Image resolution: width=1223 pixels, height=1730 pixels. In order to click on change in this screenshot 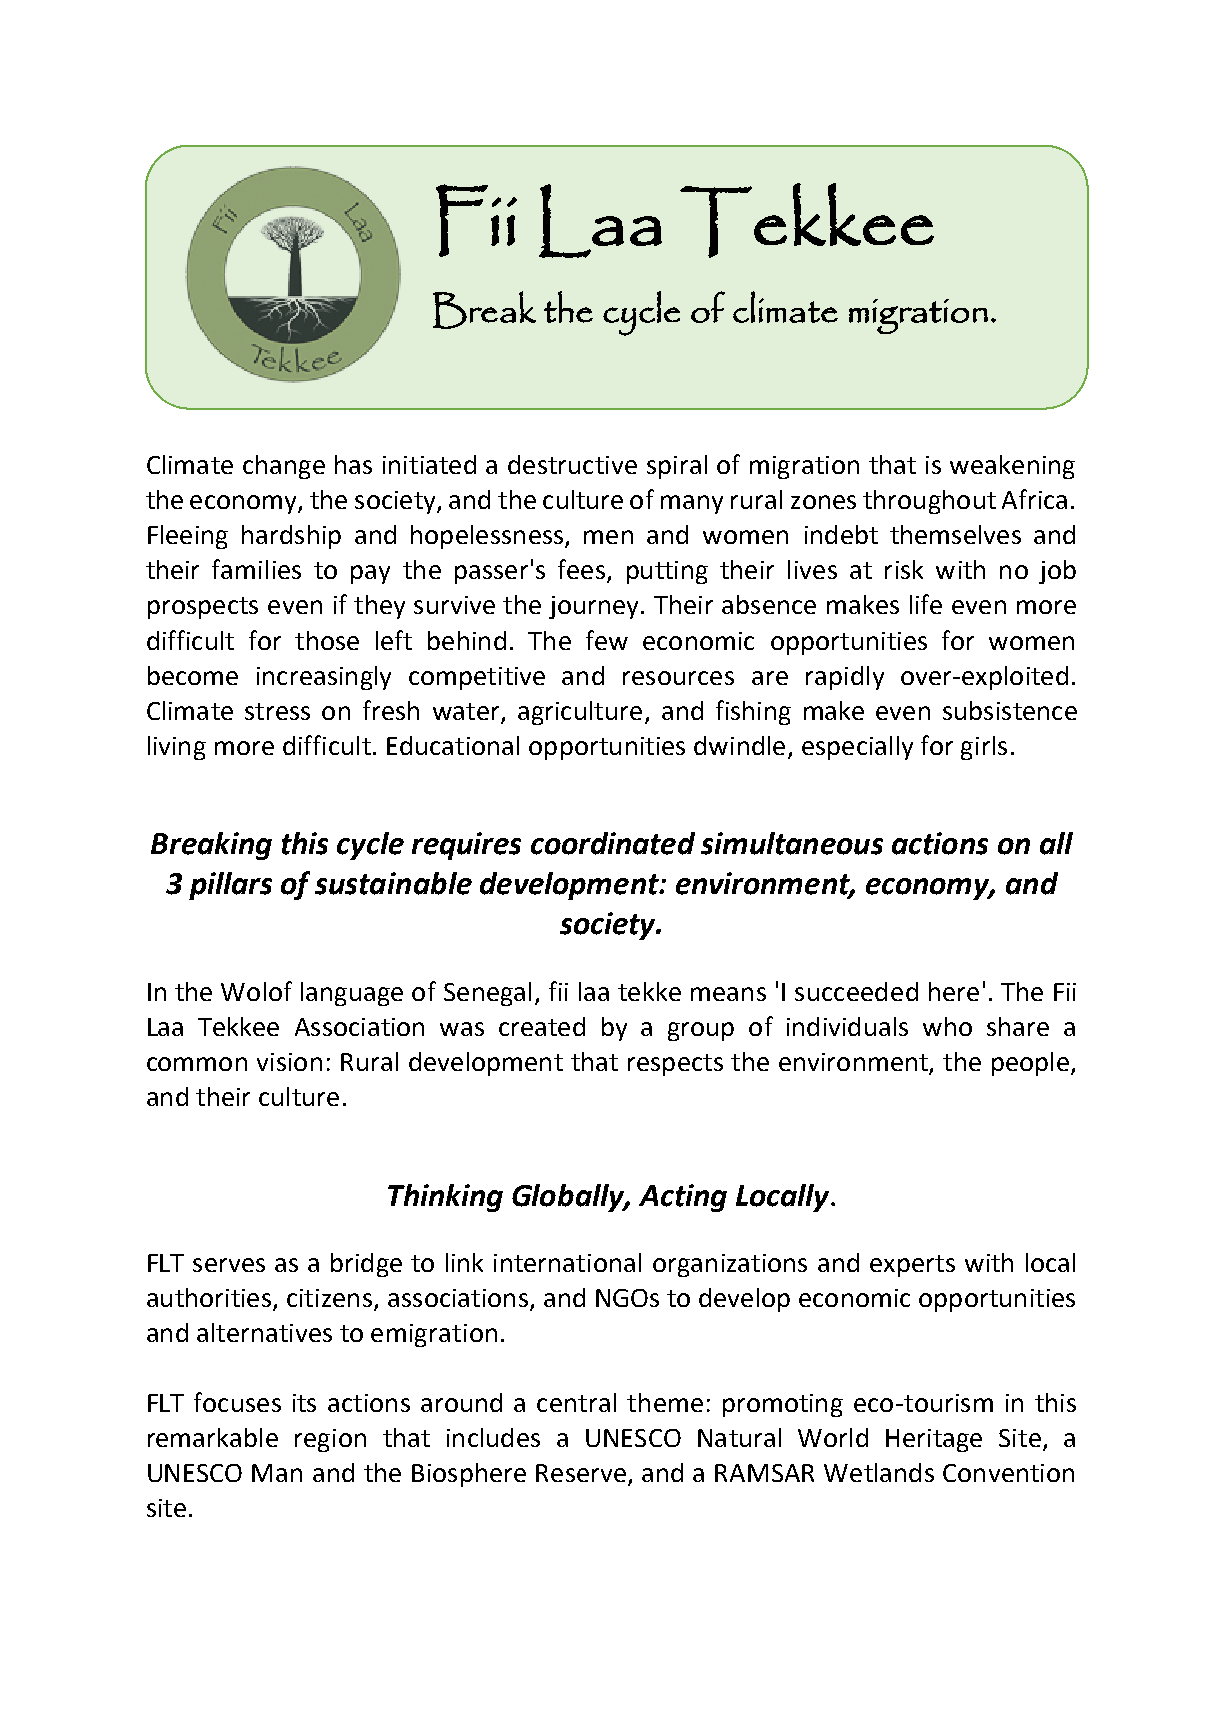, I will do `click(284, 467)`.
